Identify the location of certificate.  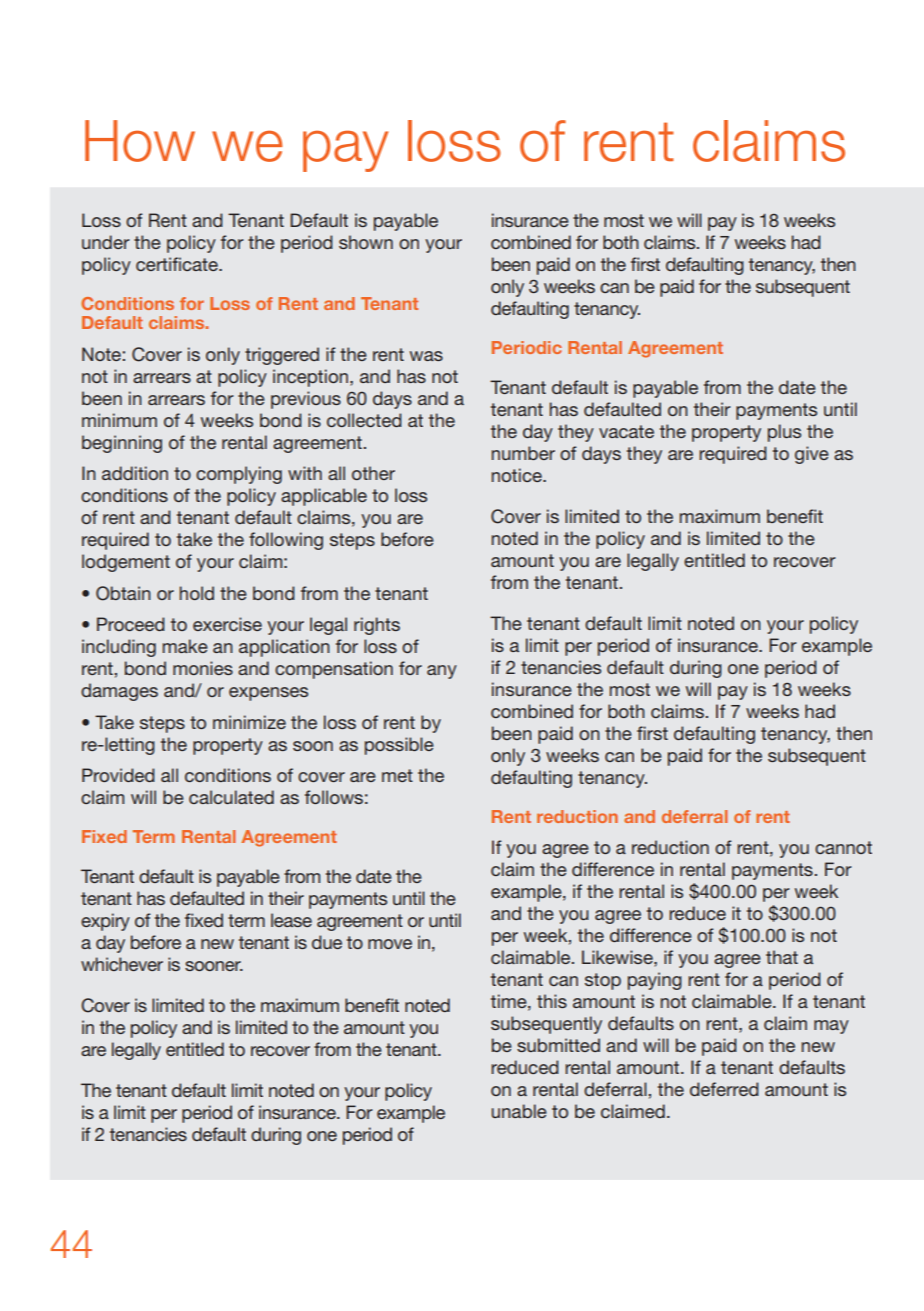
(178, 264).
